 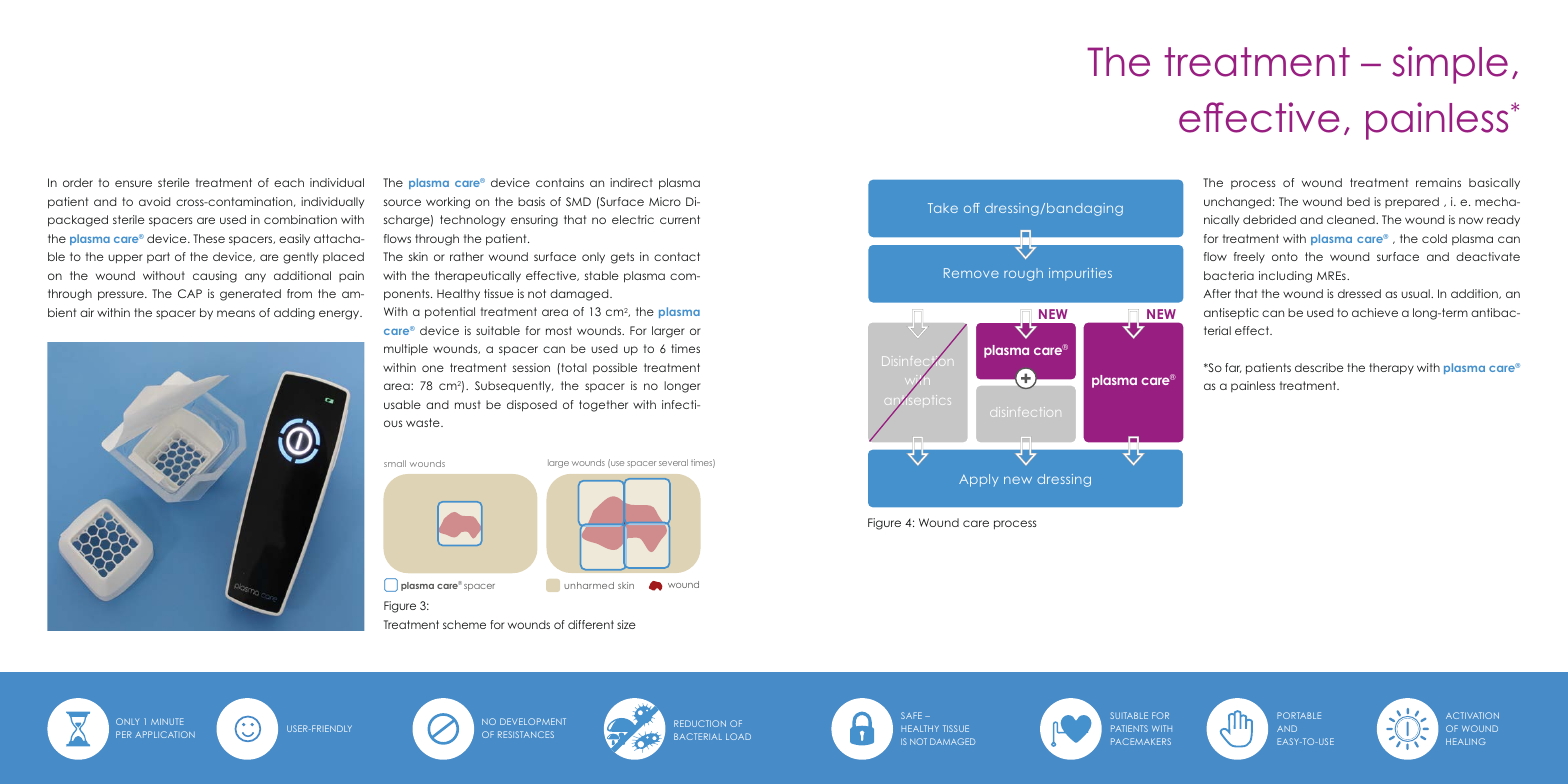 I want to click on simple, so click(x=1450, y=65).
